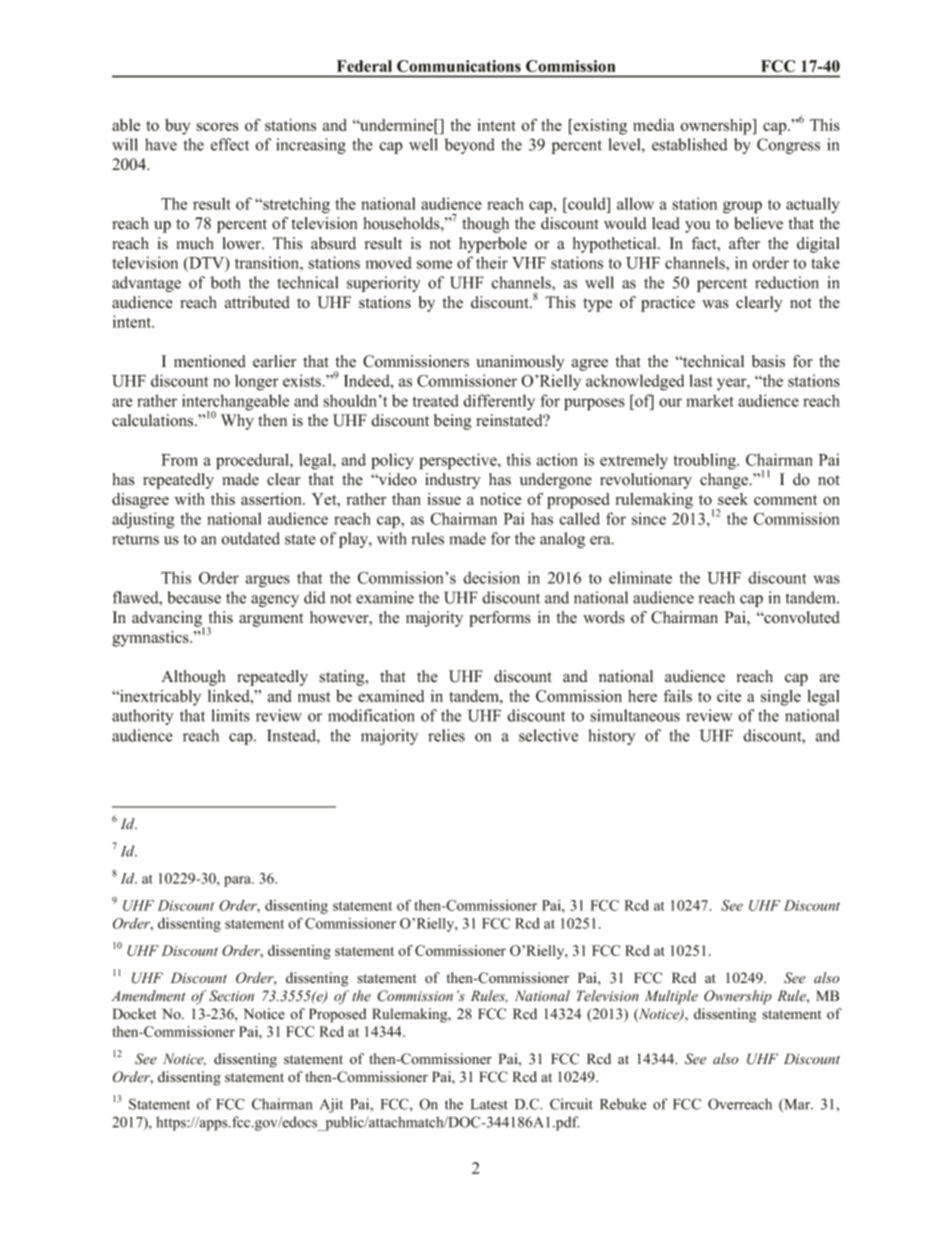 The image size is (952, 1233). Describe the element at coordinates (446, 735) in the document. I see `relies` at that location.
